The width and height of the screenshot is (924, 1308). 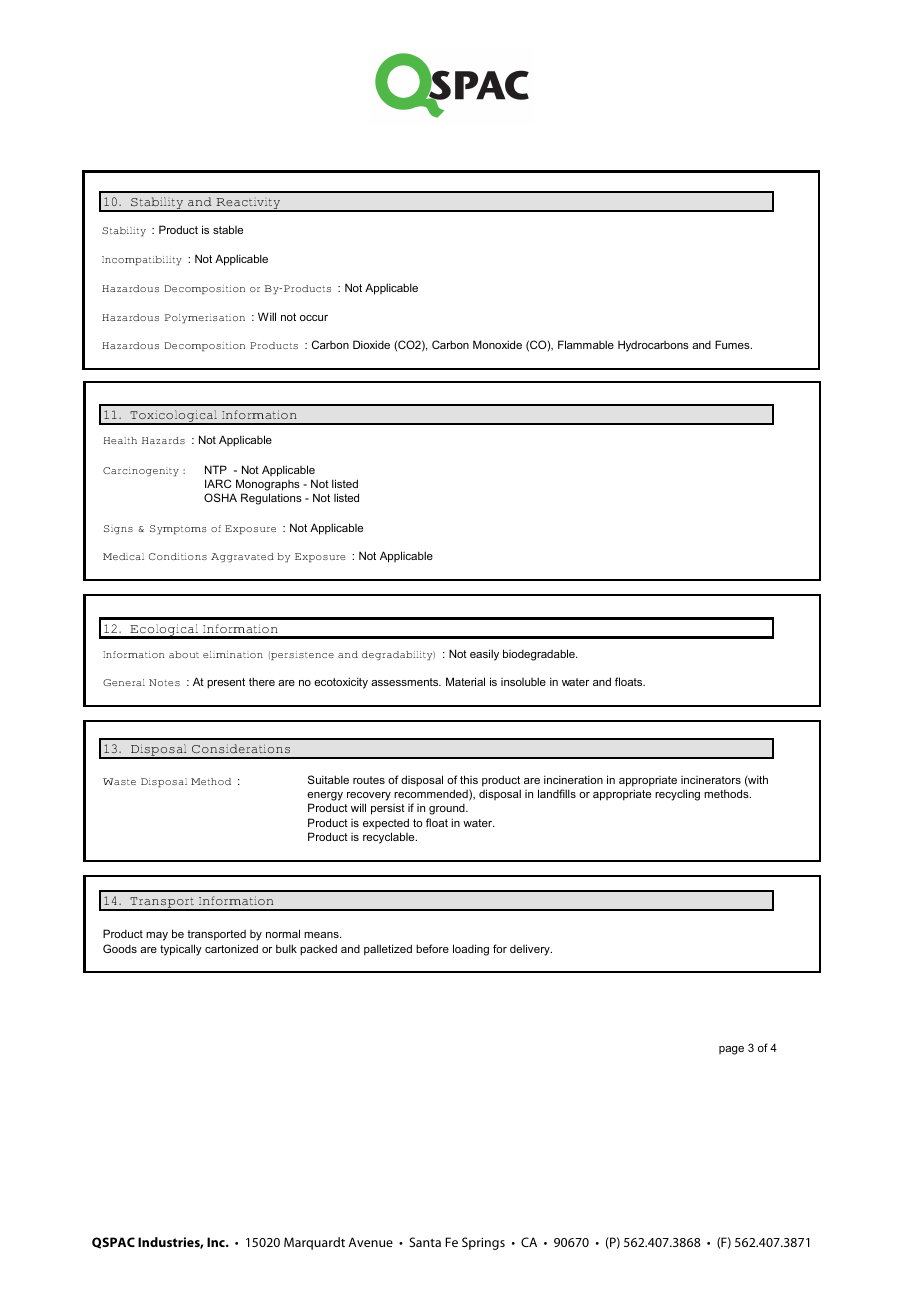 What do you see at coordinates (448, 809) in the screenshot?
I see `ground` at bounding box center [448, 809].
